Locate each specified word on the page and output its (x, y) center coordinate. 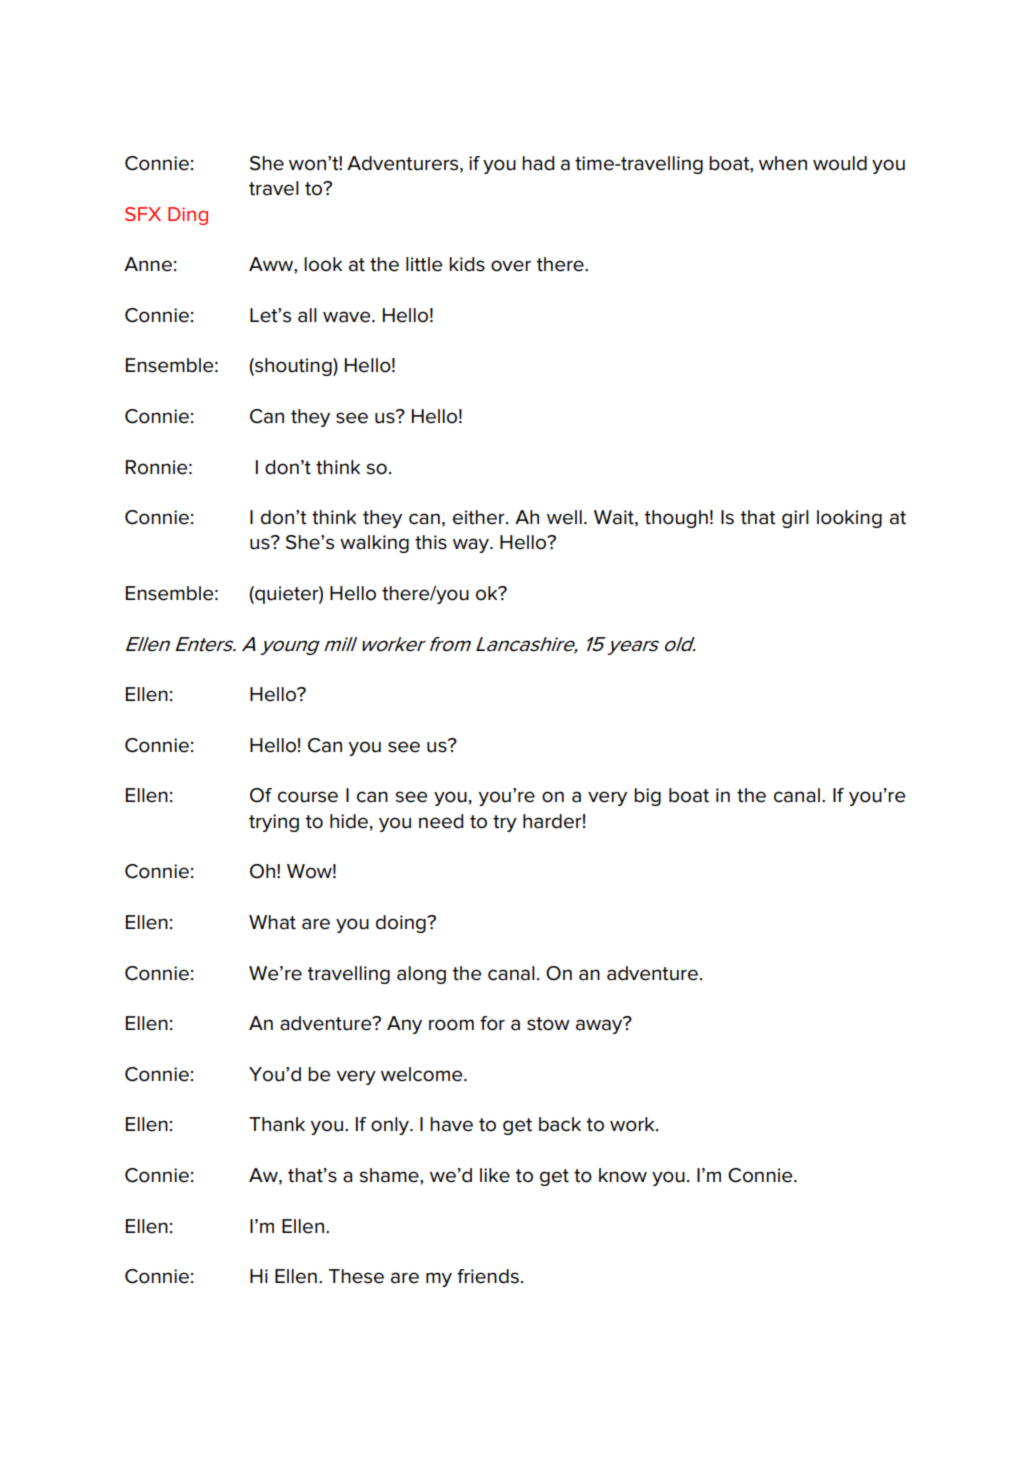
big (647, 797)
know (623, 1175)
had (538, 163)
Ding (188, 216)
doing (402, 924)
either (480, 517)
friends (488, 1276)
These (356, 1276)
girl (795, 519)
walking (374, 544)
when (783, 163)
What (272, 922)
